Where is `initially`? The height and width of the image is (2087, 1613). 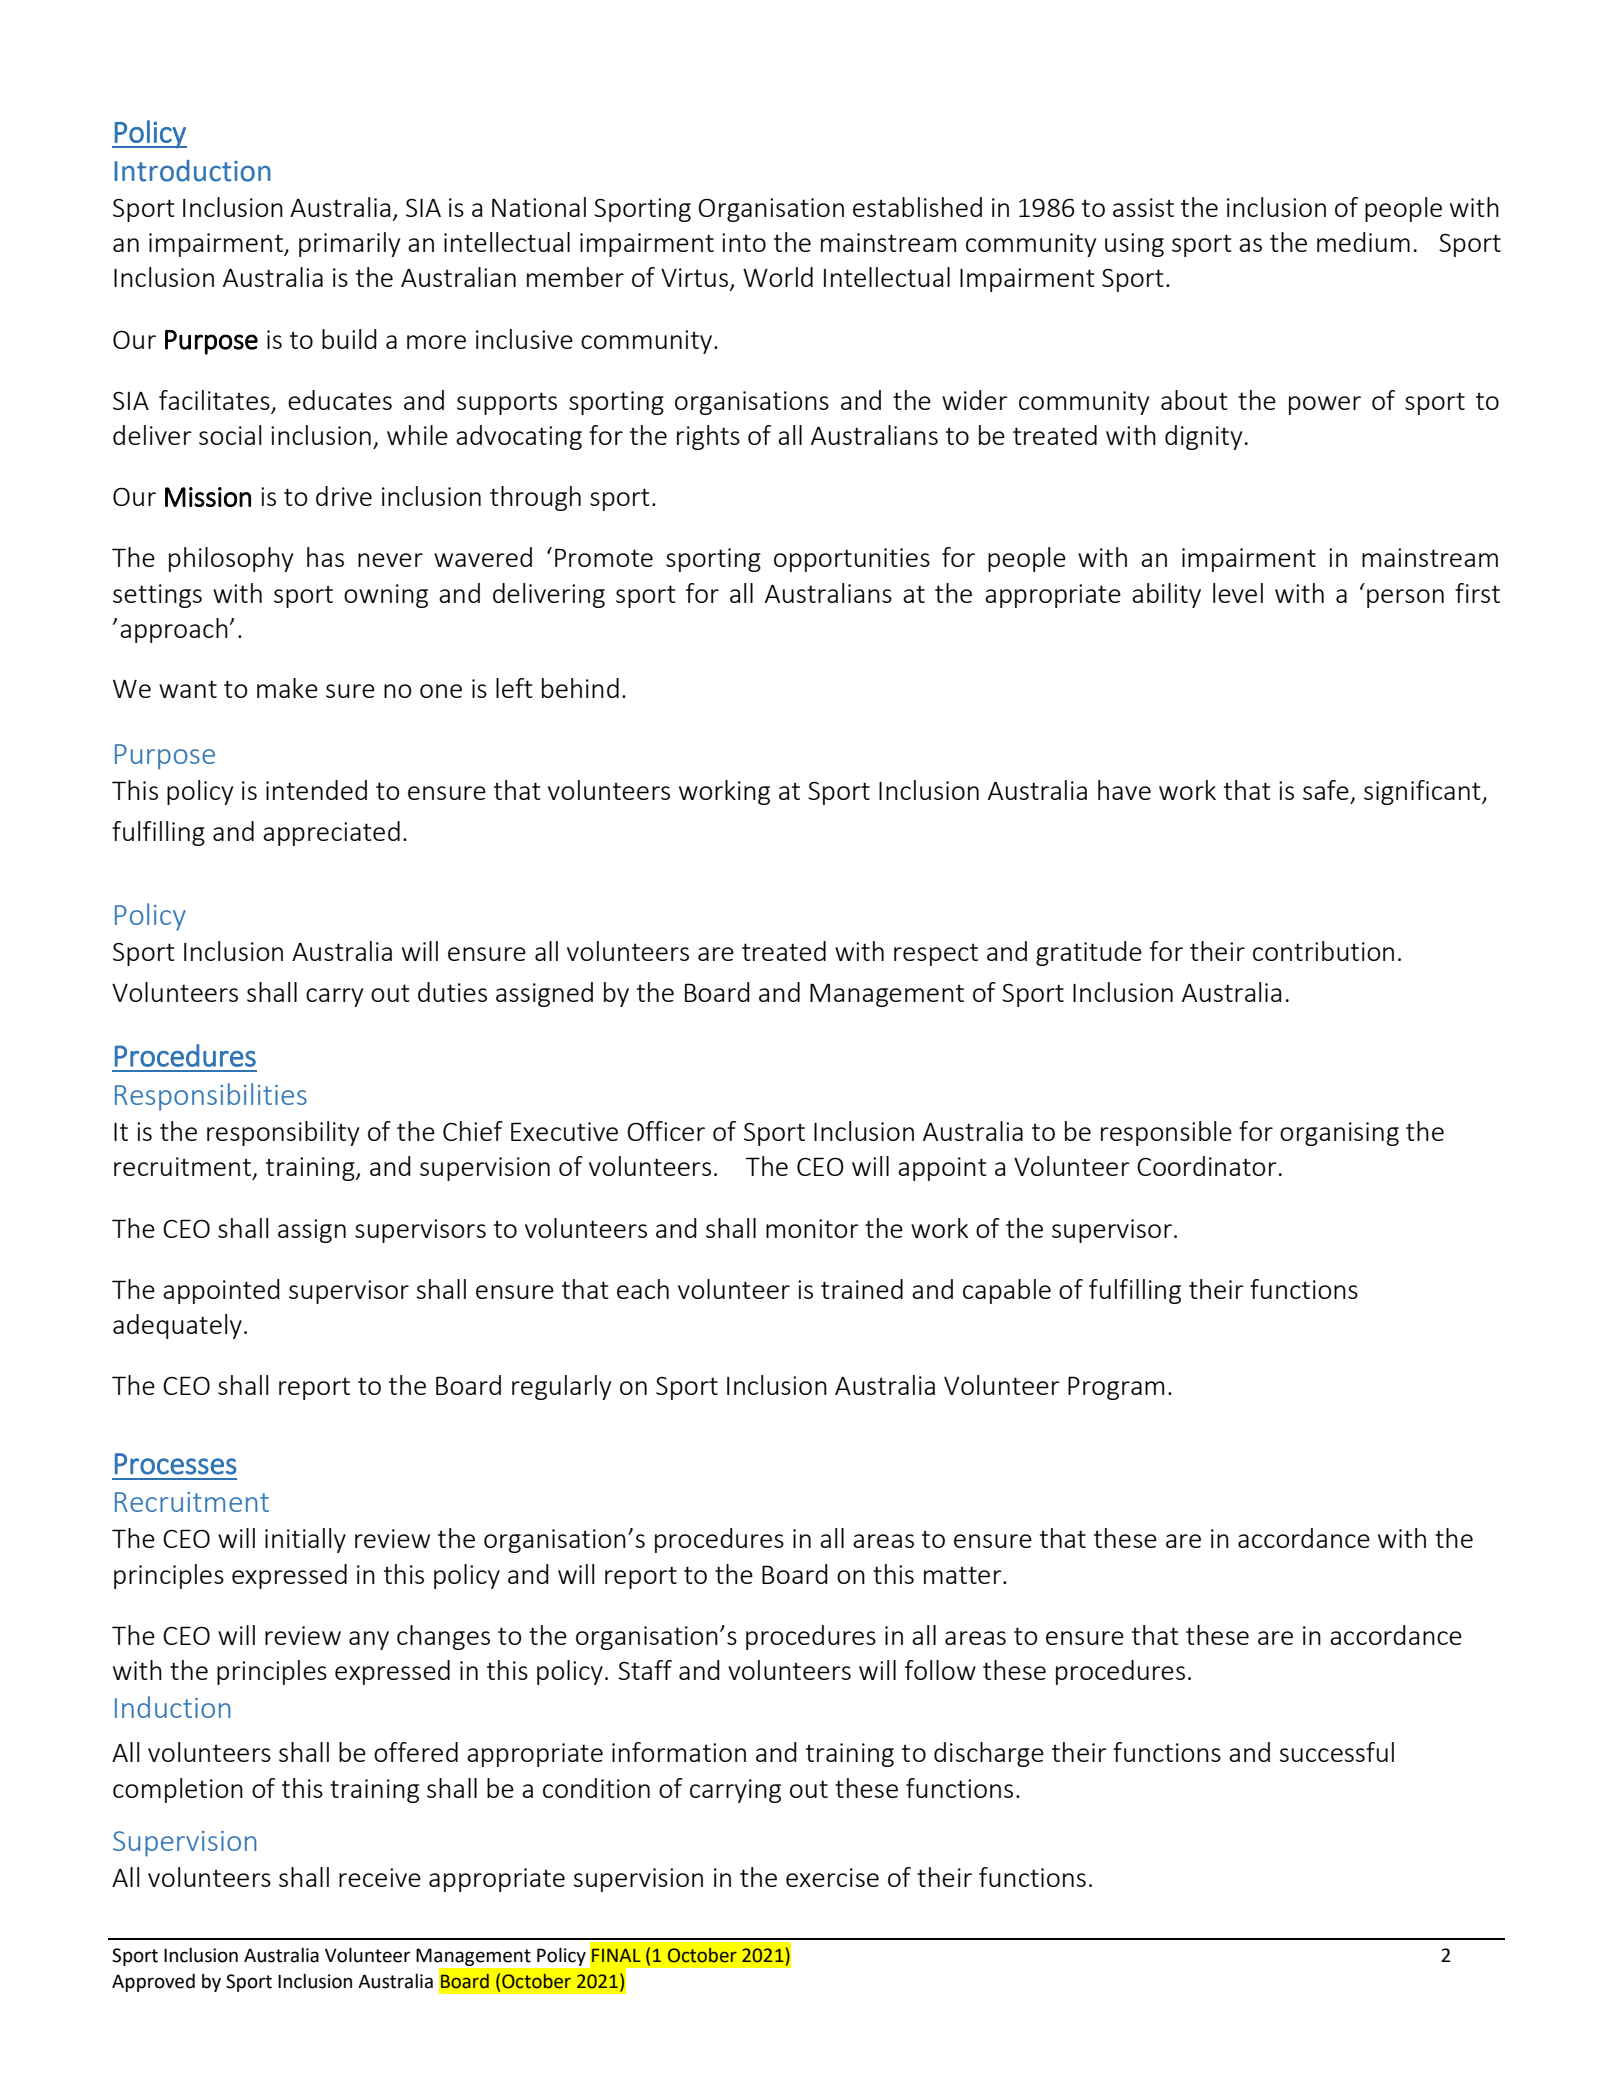 initially is located at coordinates (305, 1540).
